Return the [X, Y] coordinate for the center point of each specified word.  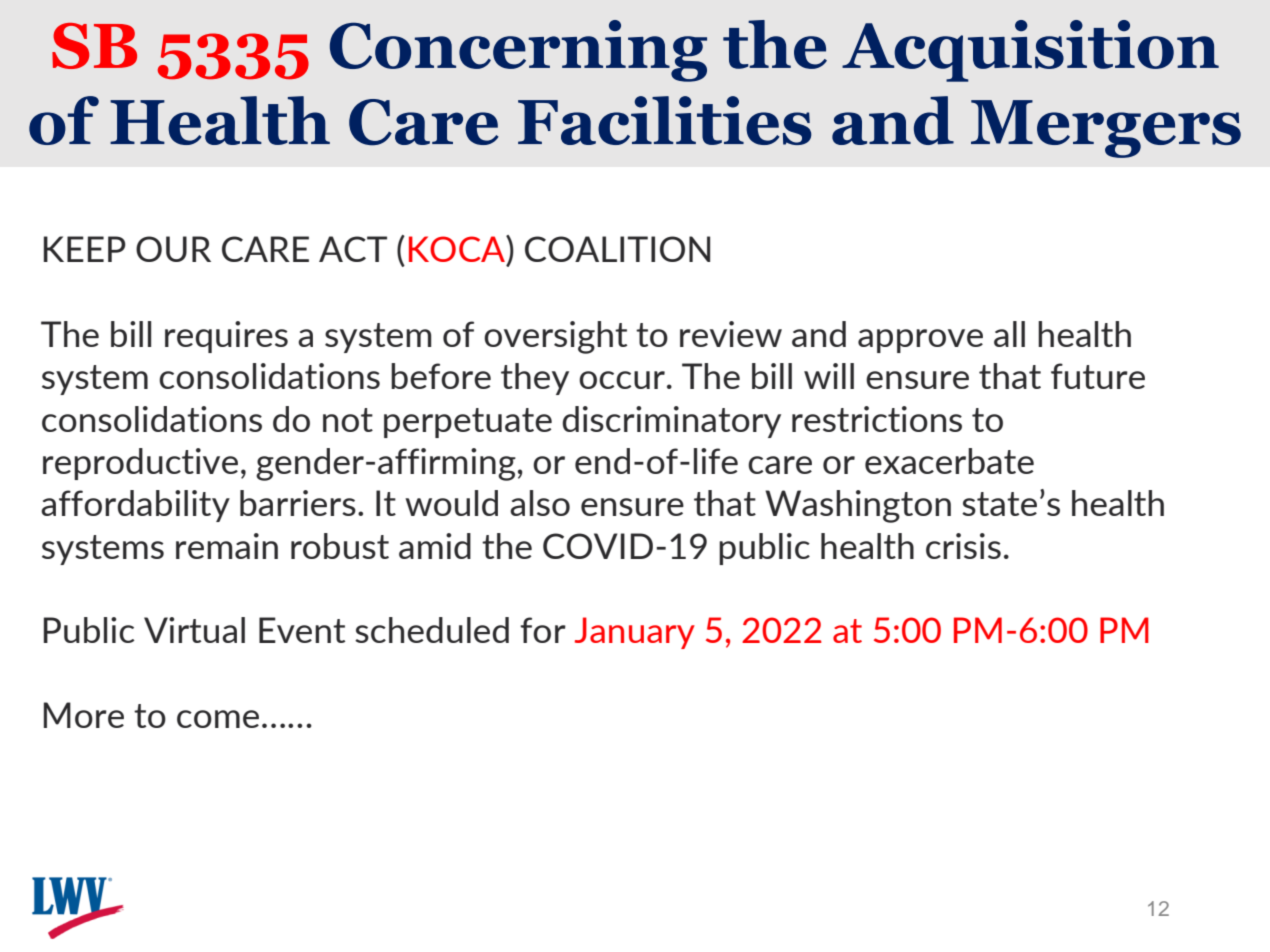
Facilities [665, 120]
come [218, 719]
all [1009, 334]
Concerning [518, 51]
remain [227, 546]
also [540, 503]
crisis [963, 546]
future [1098, 376]
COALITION [617, 249]
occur [622, 380]
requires [226, 337]
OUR [173, 249]
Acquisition [1030, 51]
